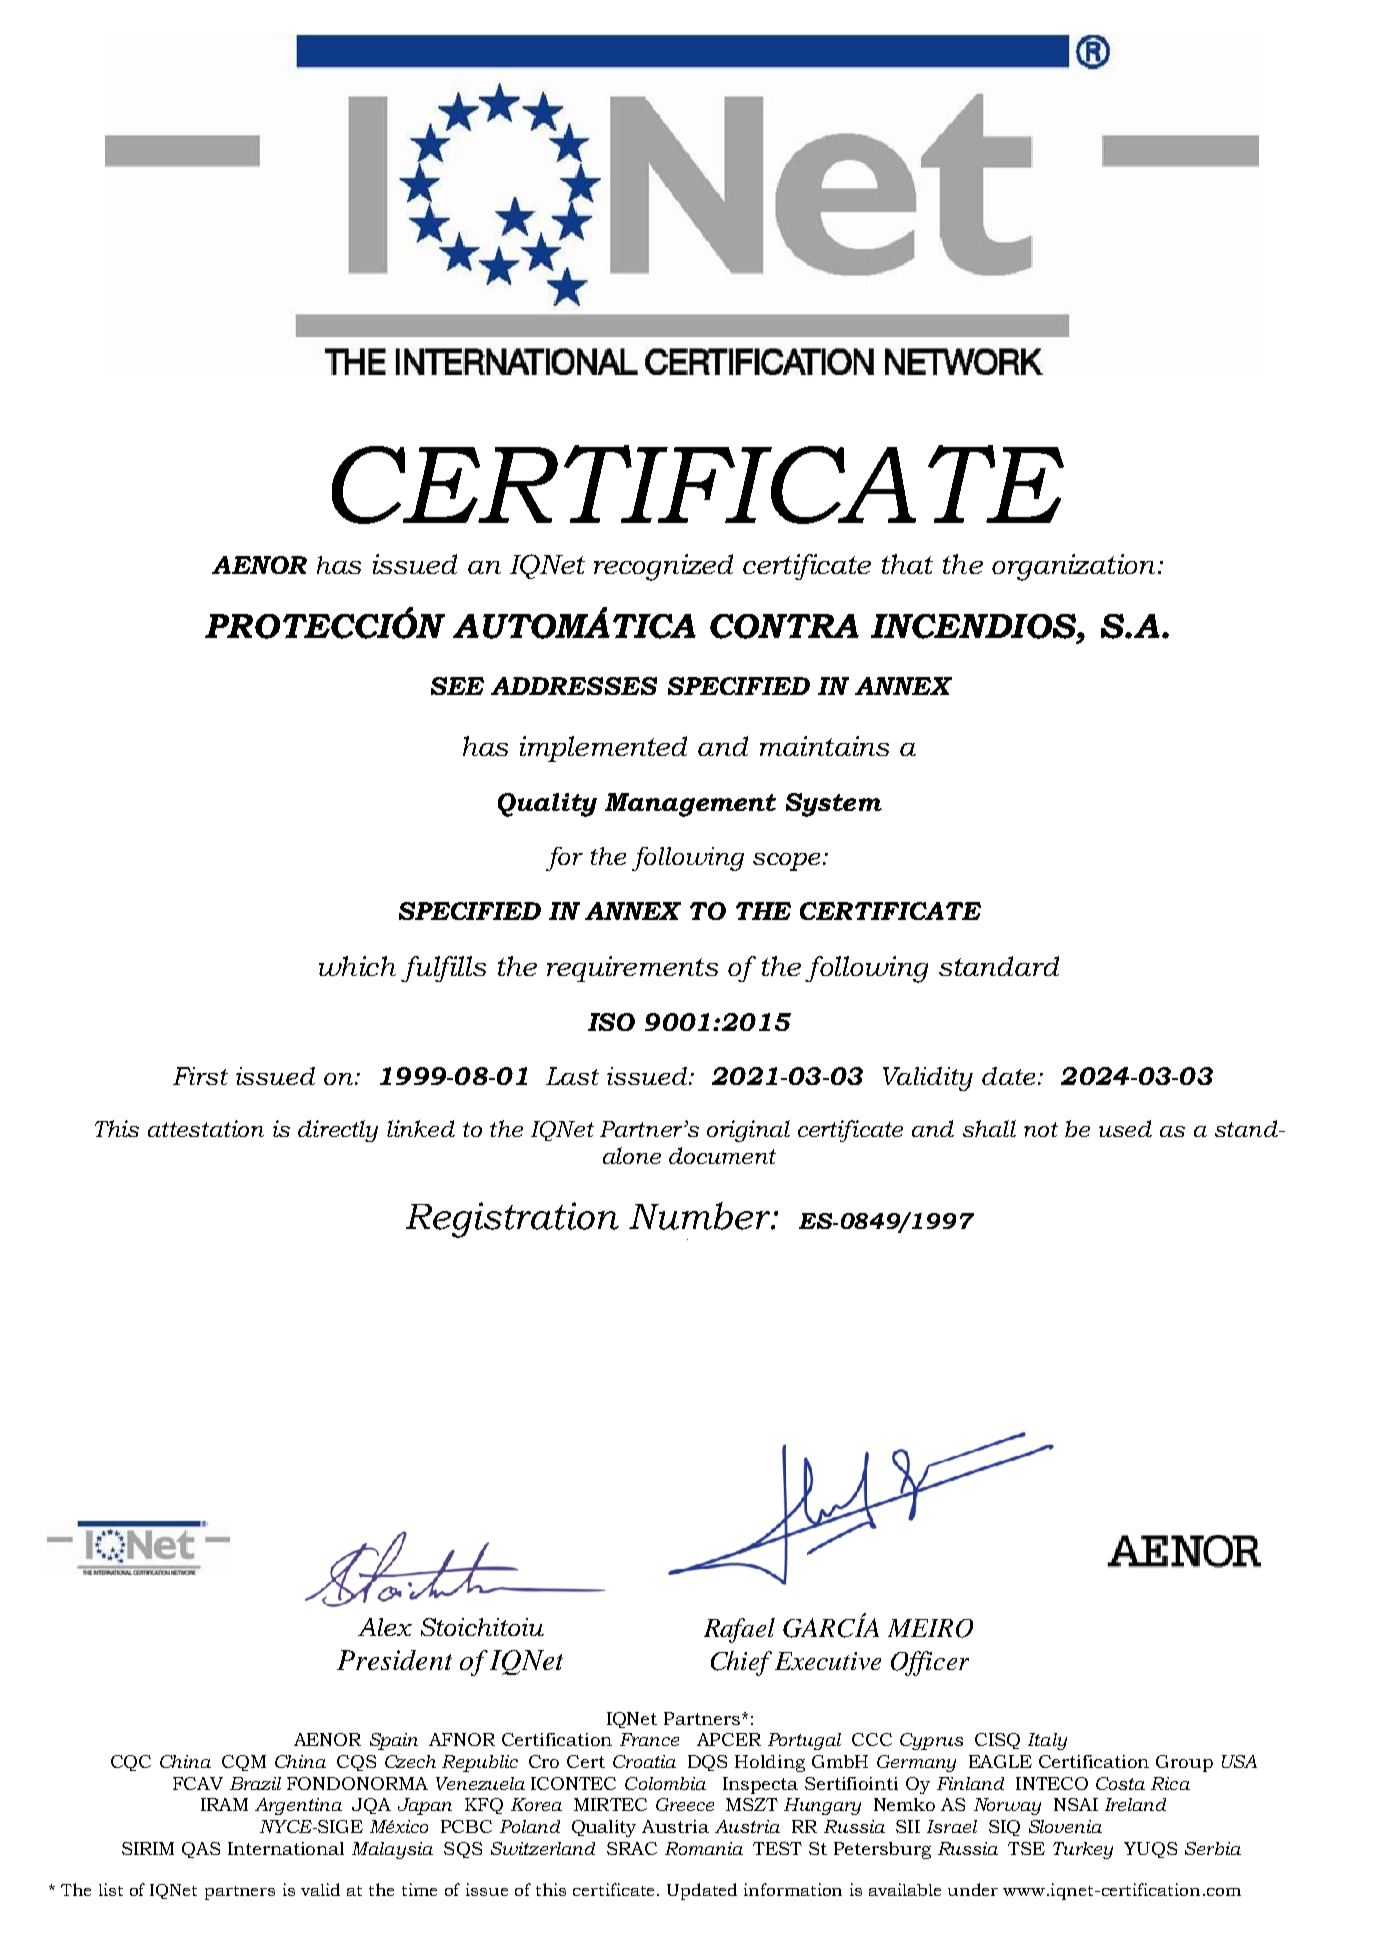 This screenshot has width=1376, height=1946. What do you see at coordinates (1041, 1129) in the screenshot?
I see `not` at bounding box center [1041, 1129].
